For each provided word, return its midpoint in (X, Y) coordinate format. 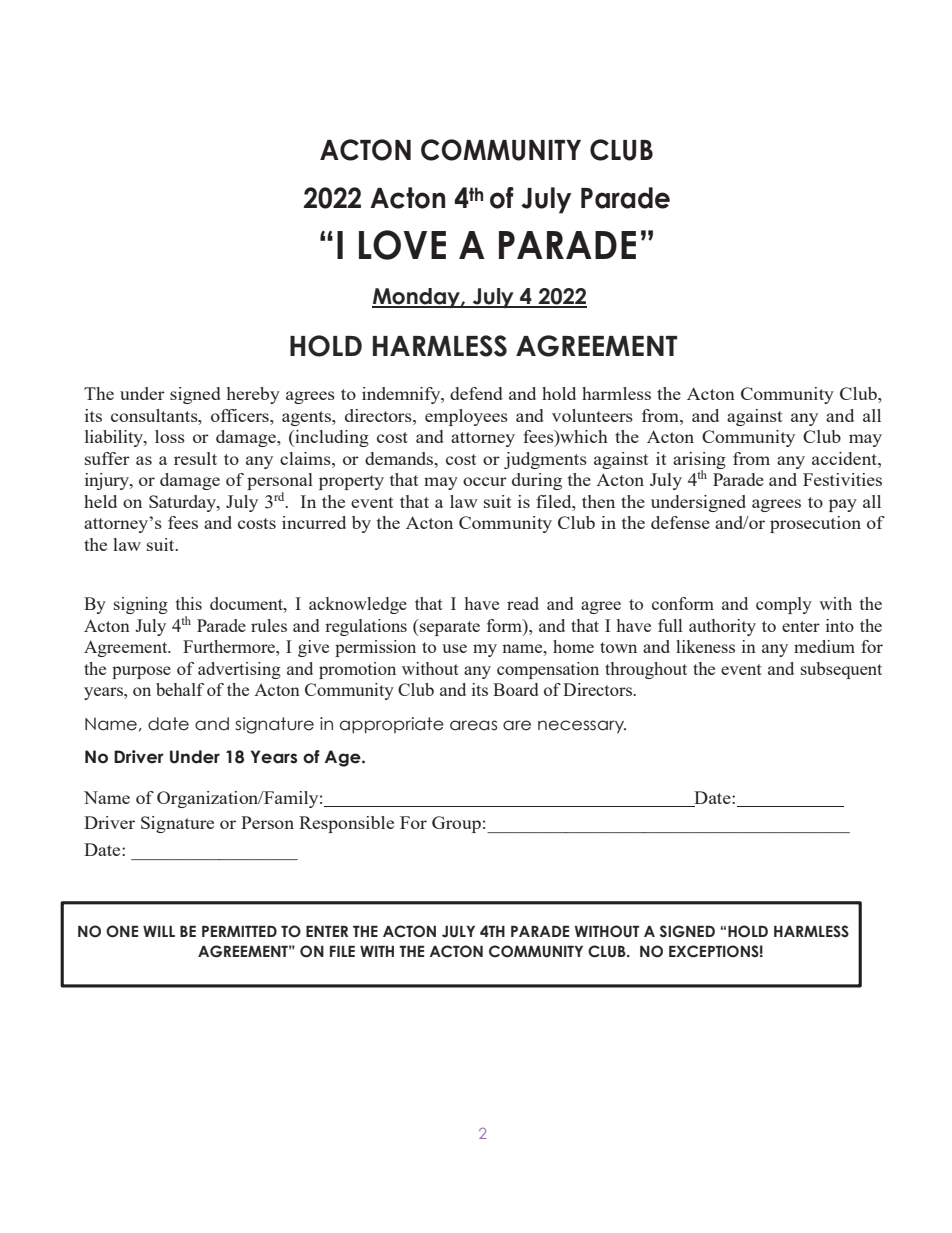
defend (476, 393)
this (189, 603)
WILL (159, 931)
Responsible (346, 824)
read (523, 603)
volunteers (592, 415)
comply (784, 605)
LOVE (402, 245)
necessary (582, 726)
